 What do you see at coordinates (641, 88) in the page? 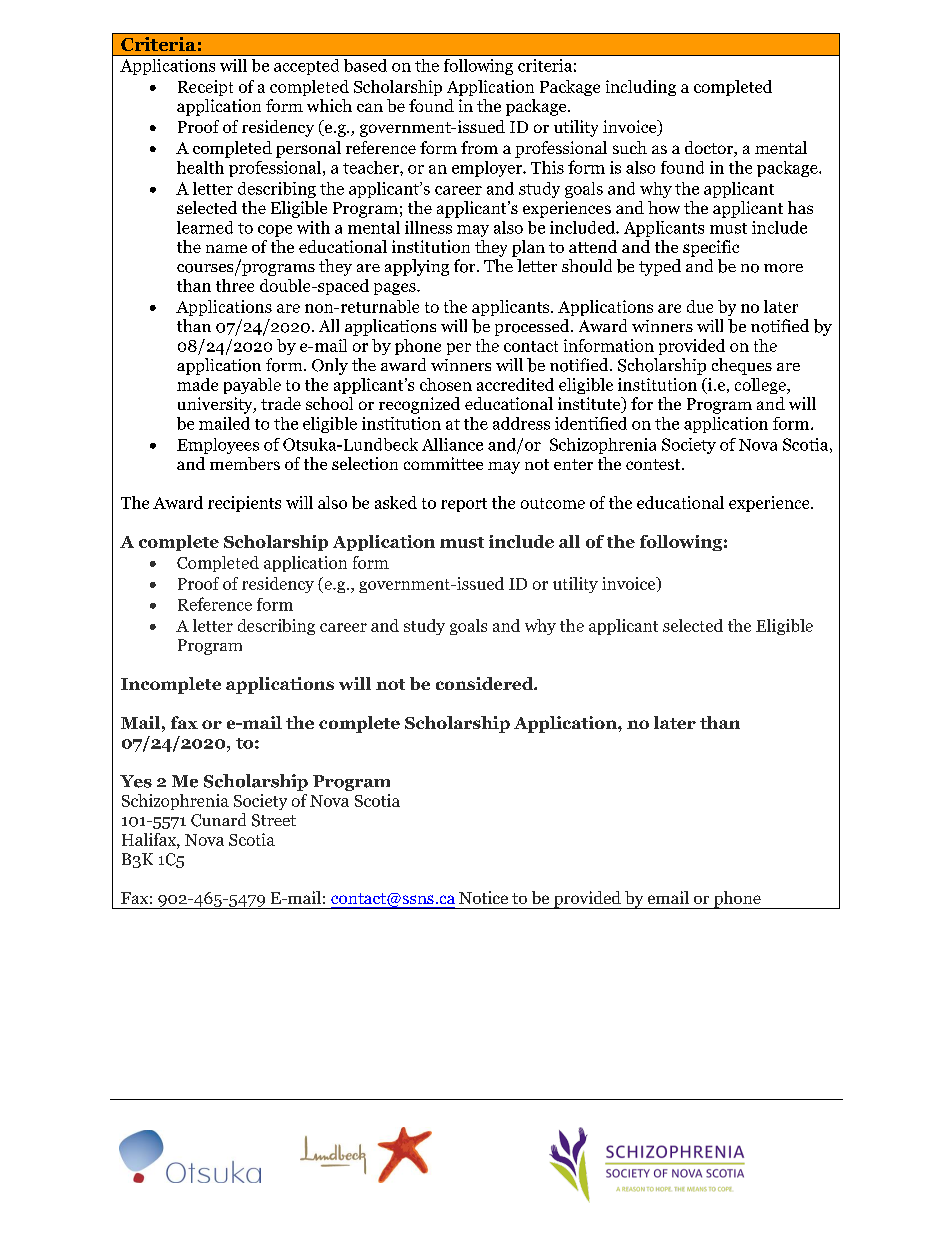
I see `including` at bounding box center [641, 88].
